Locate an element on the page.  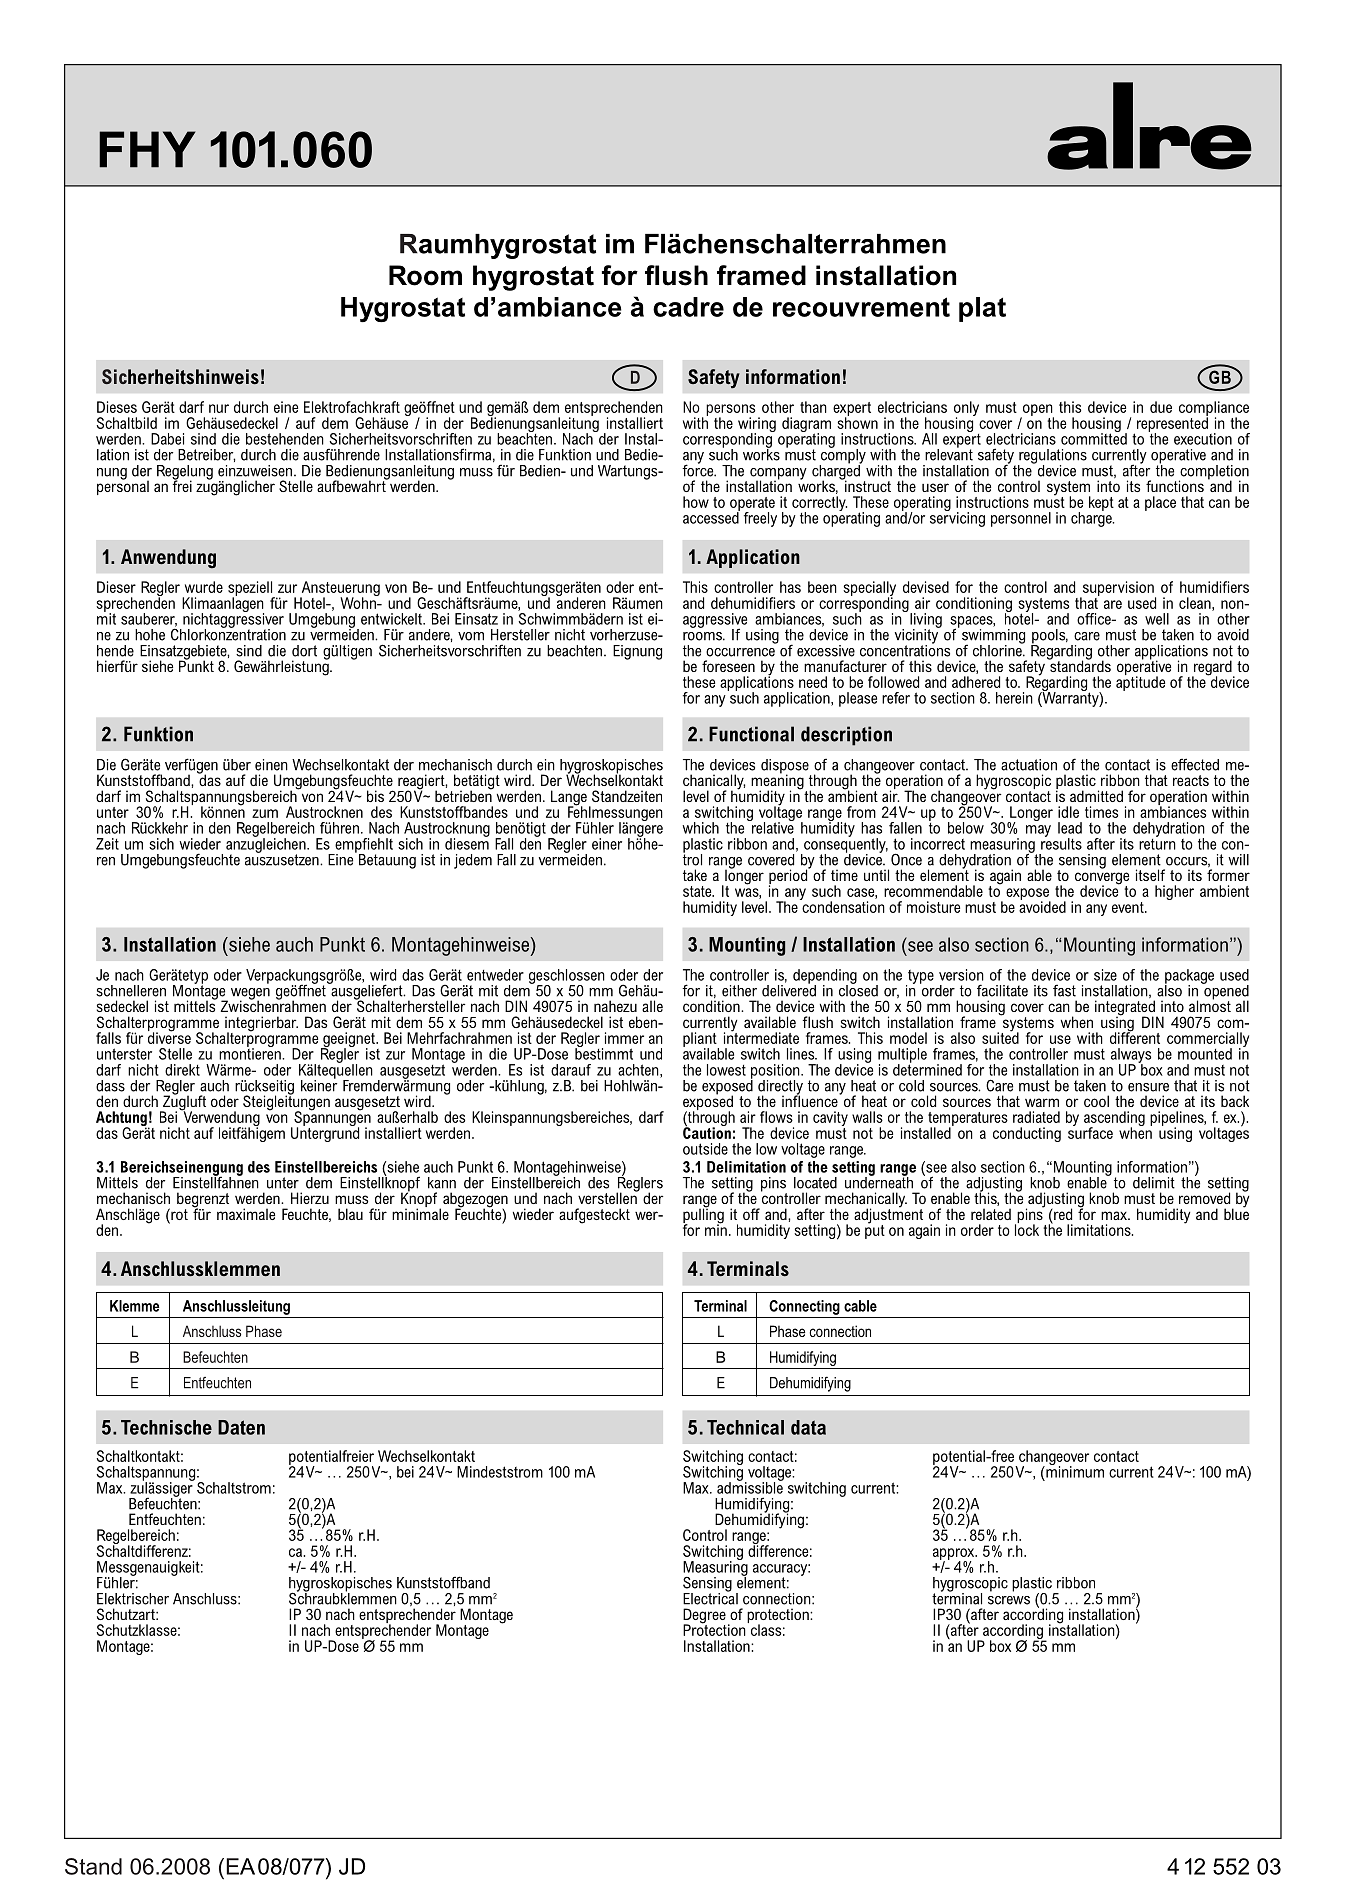
dort is located at coordinates (304, 651).
